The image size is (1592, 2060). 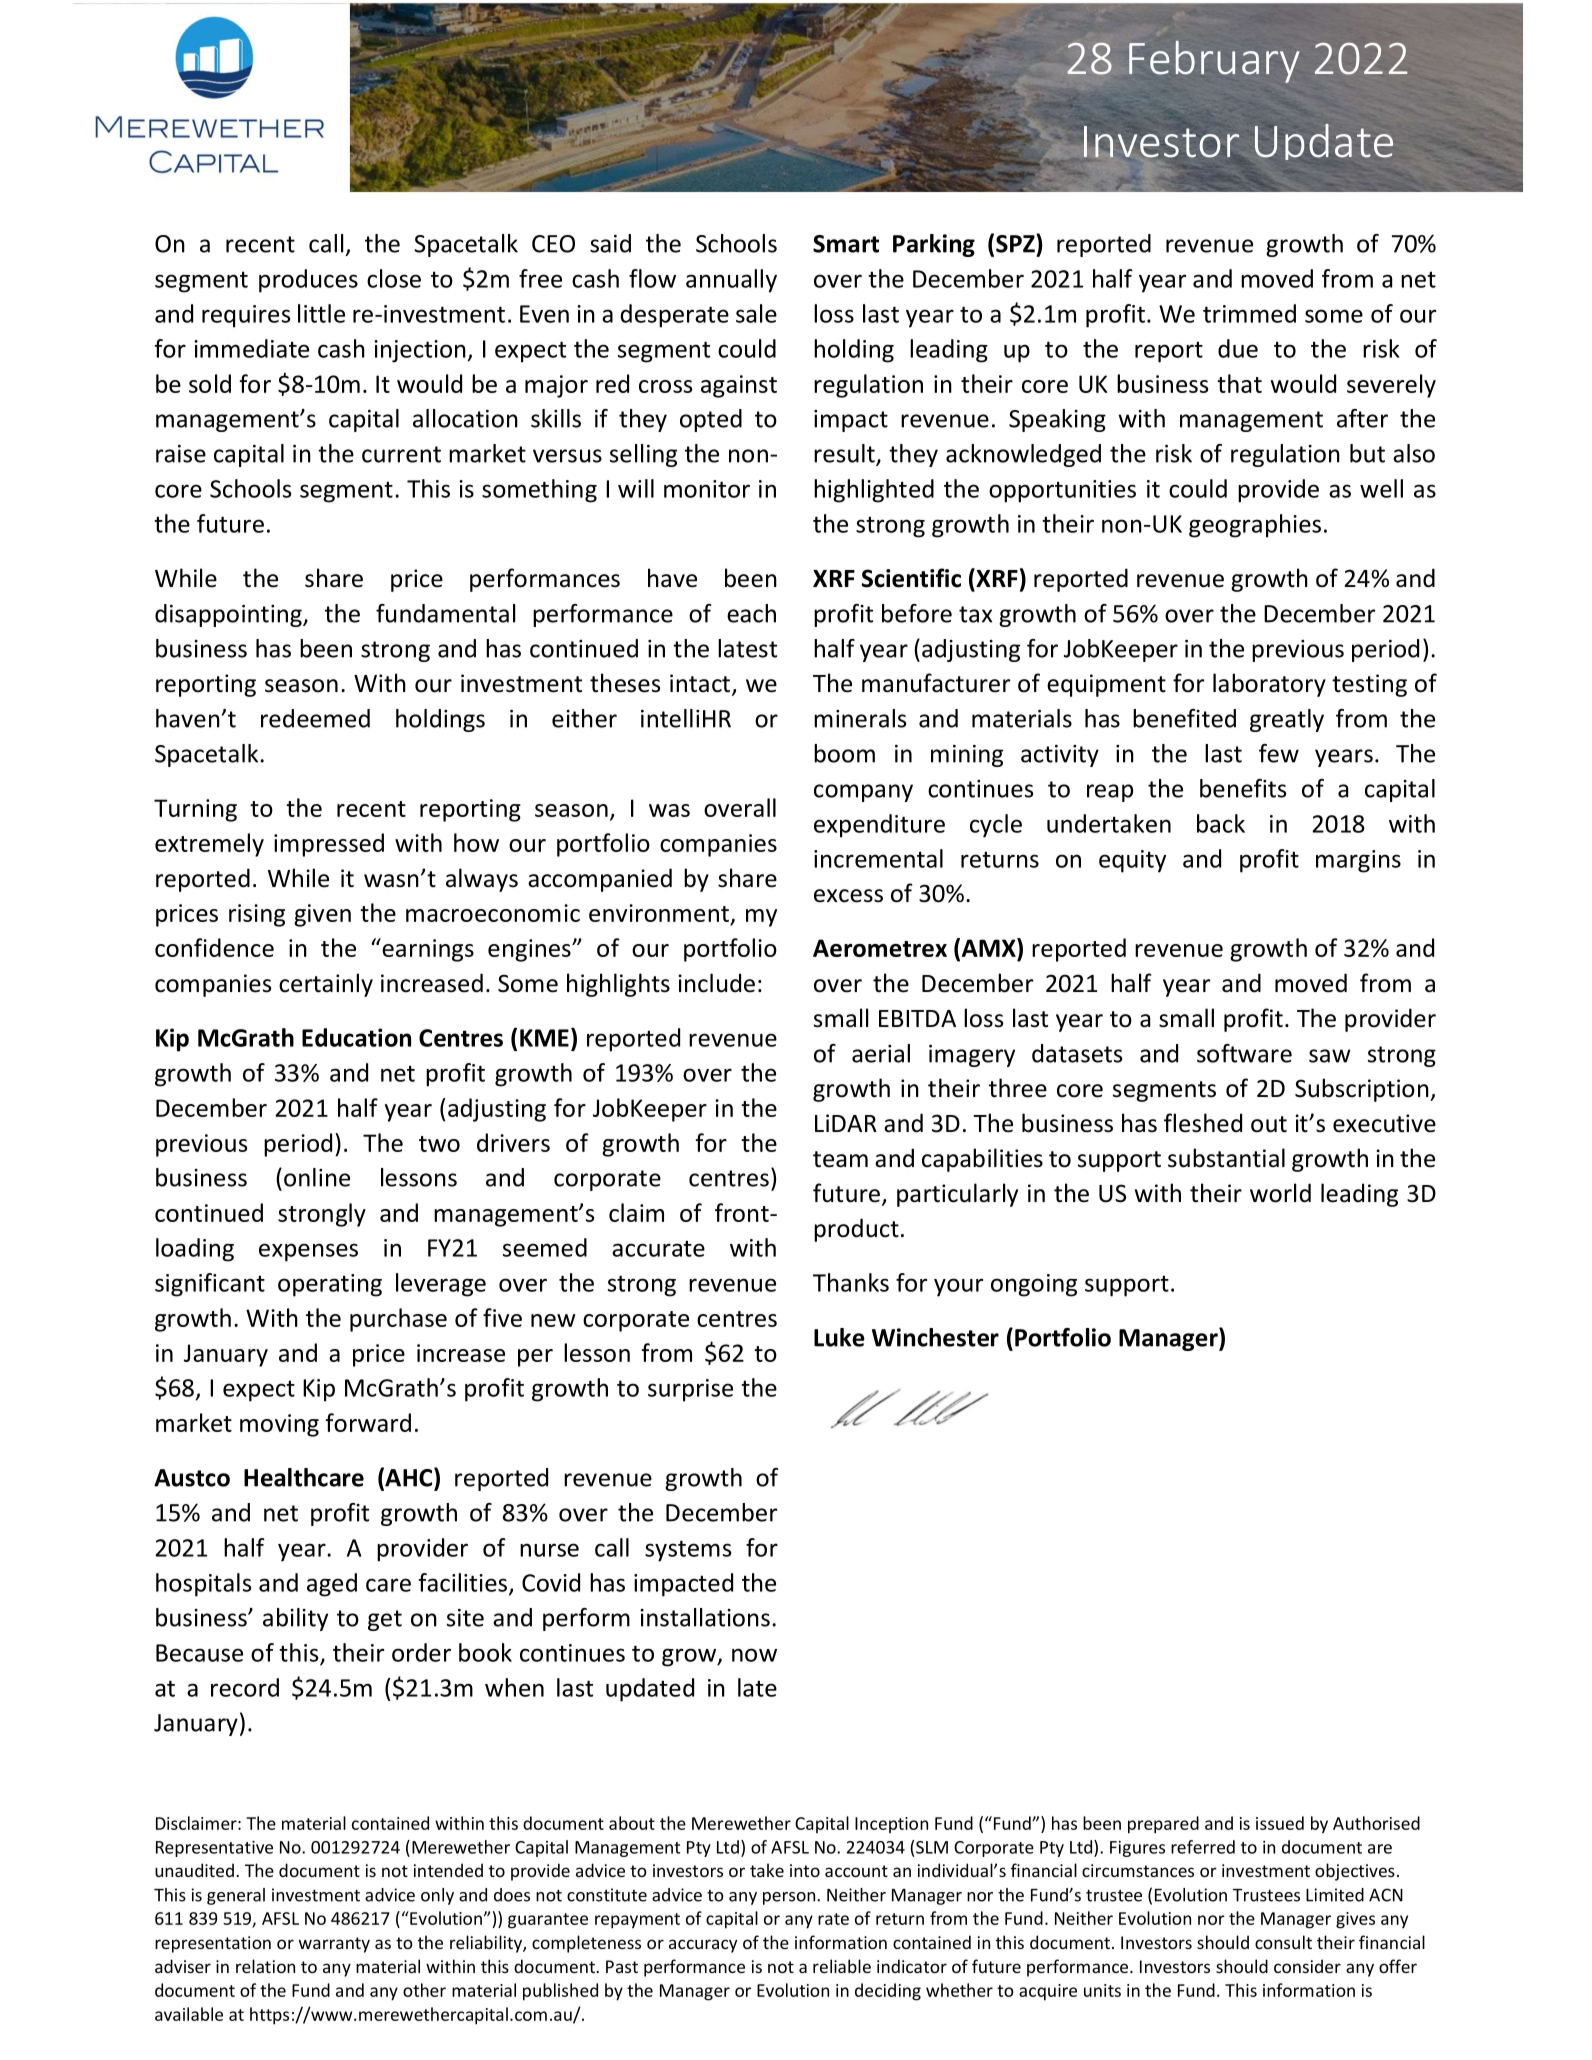 What do you see at coordinates (1214, 62) in the screenshot?
I see `February` at bounding box center [1214, 62].
